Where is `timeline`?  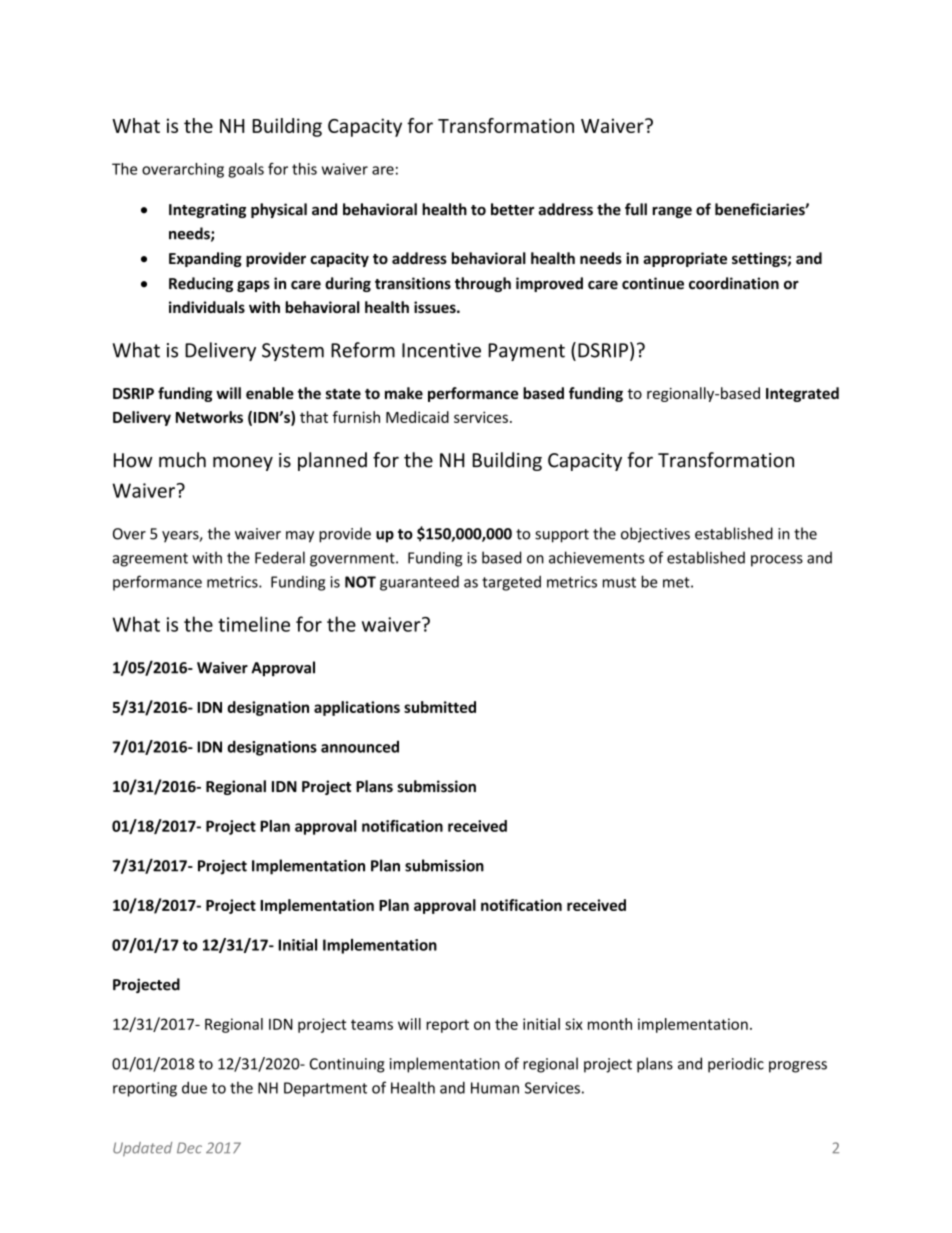
timeline is located at coordinates (254, 624).
